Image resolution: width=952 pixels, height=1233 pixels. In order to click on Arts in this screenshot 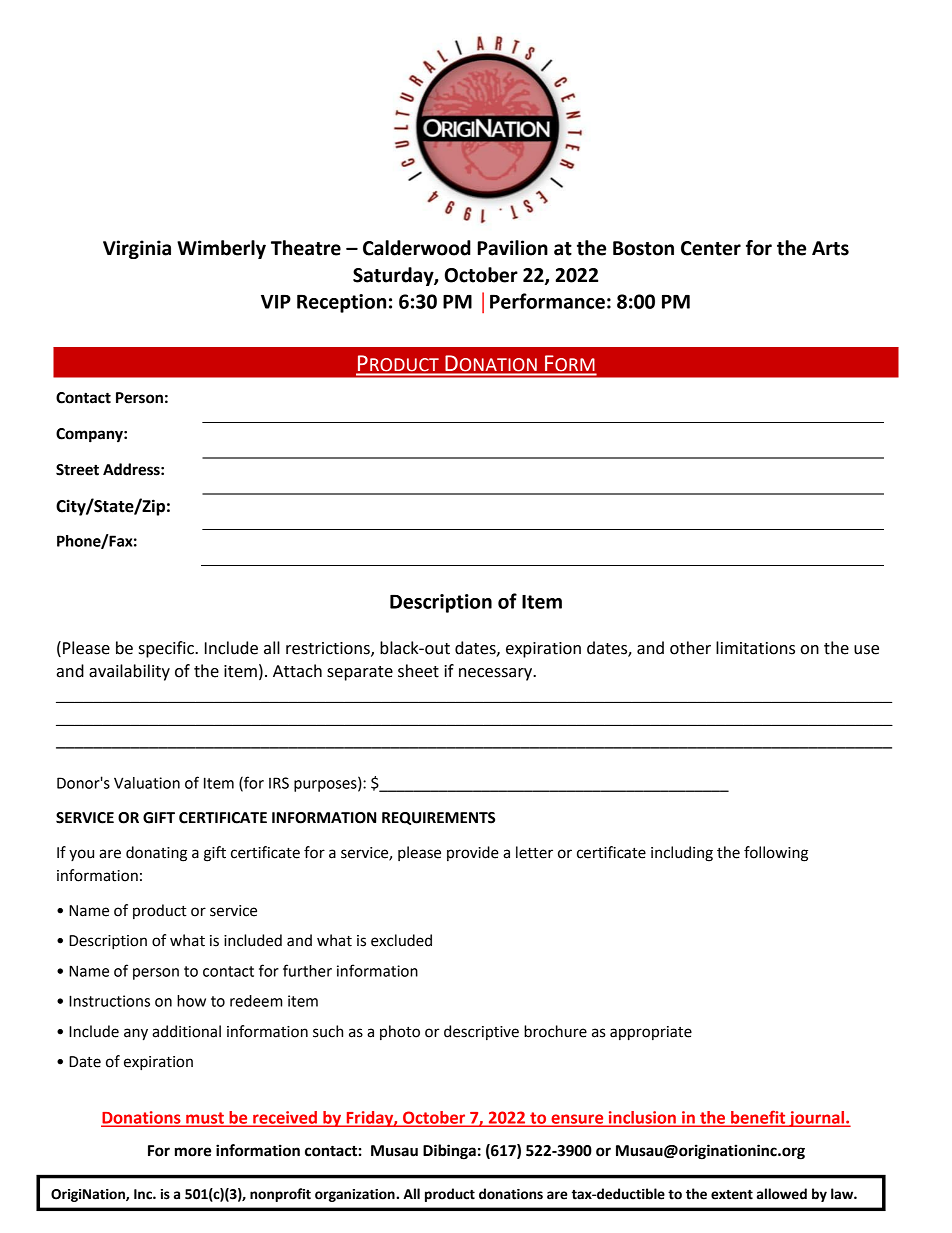, I will do `click(830, 248)`.
